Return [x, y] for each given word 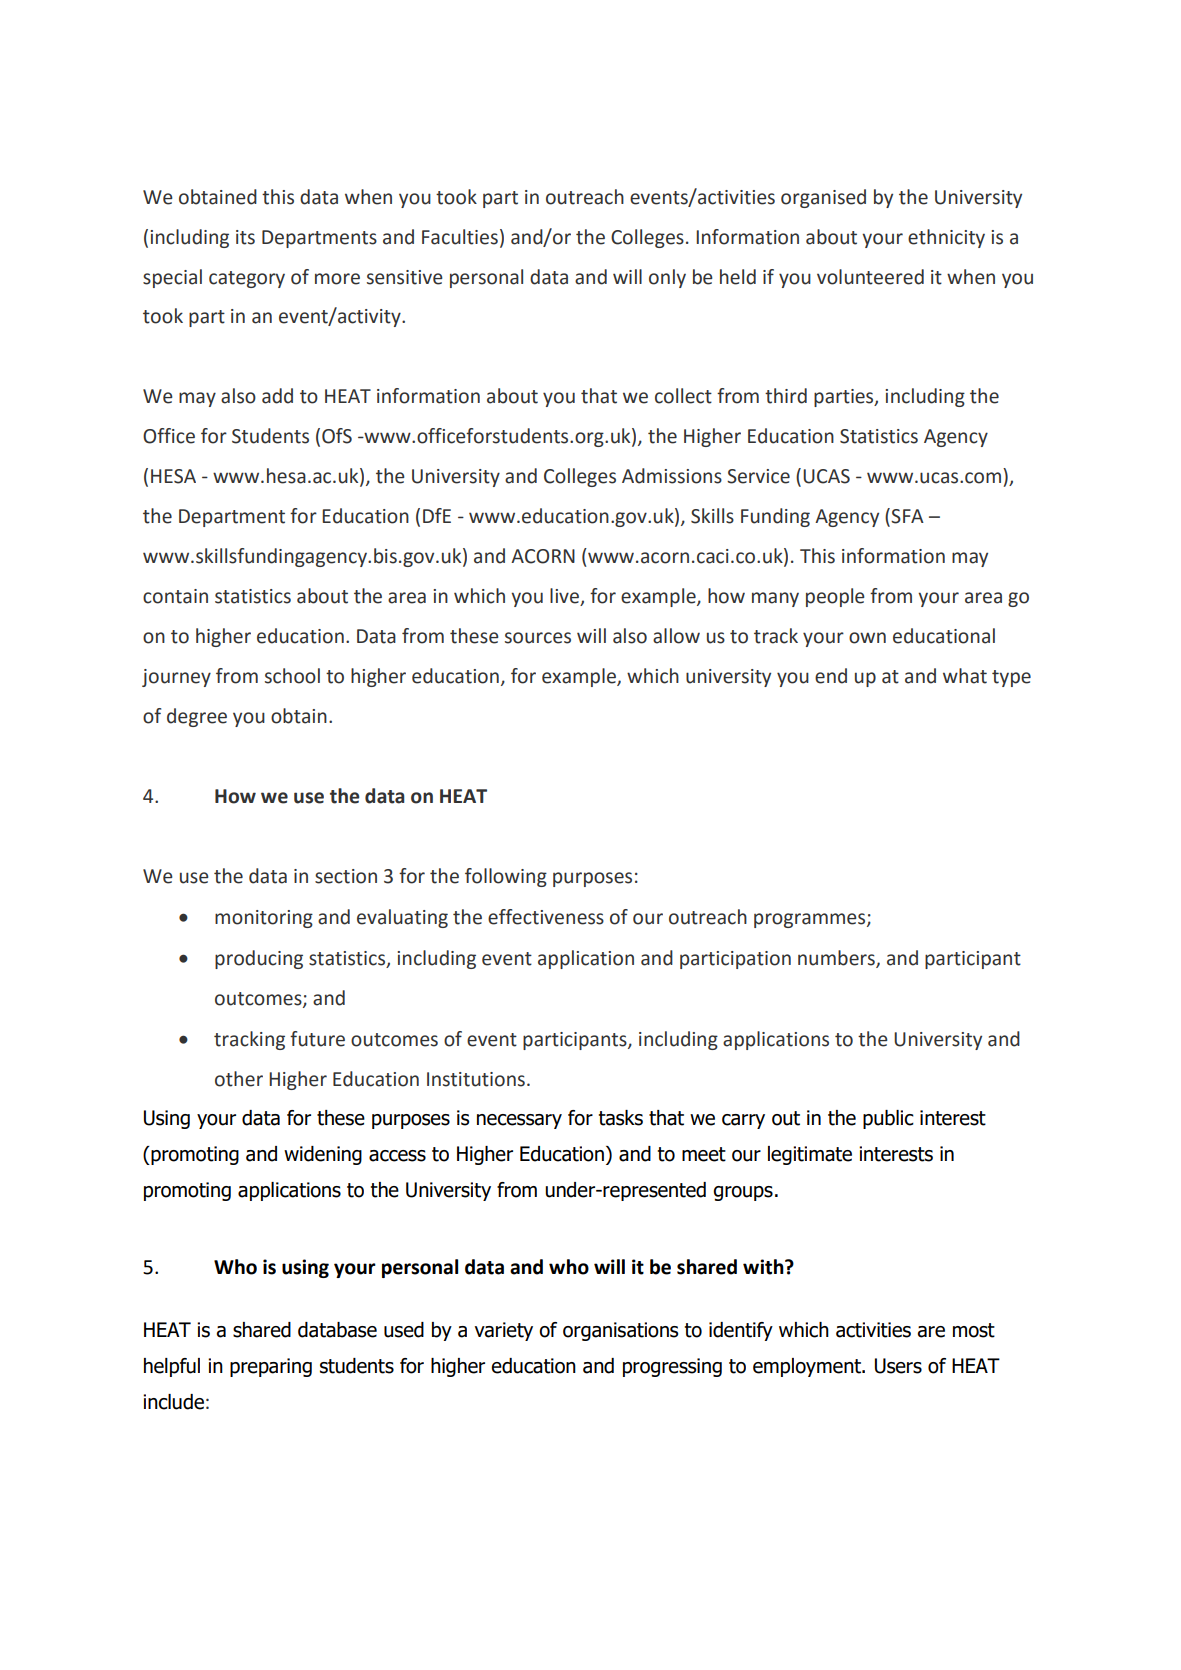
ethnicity [946, 238]
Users [898, 1366]
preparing [271, 1367]
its [245, 237]
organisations [620, 1331]
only [667, 278]
